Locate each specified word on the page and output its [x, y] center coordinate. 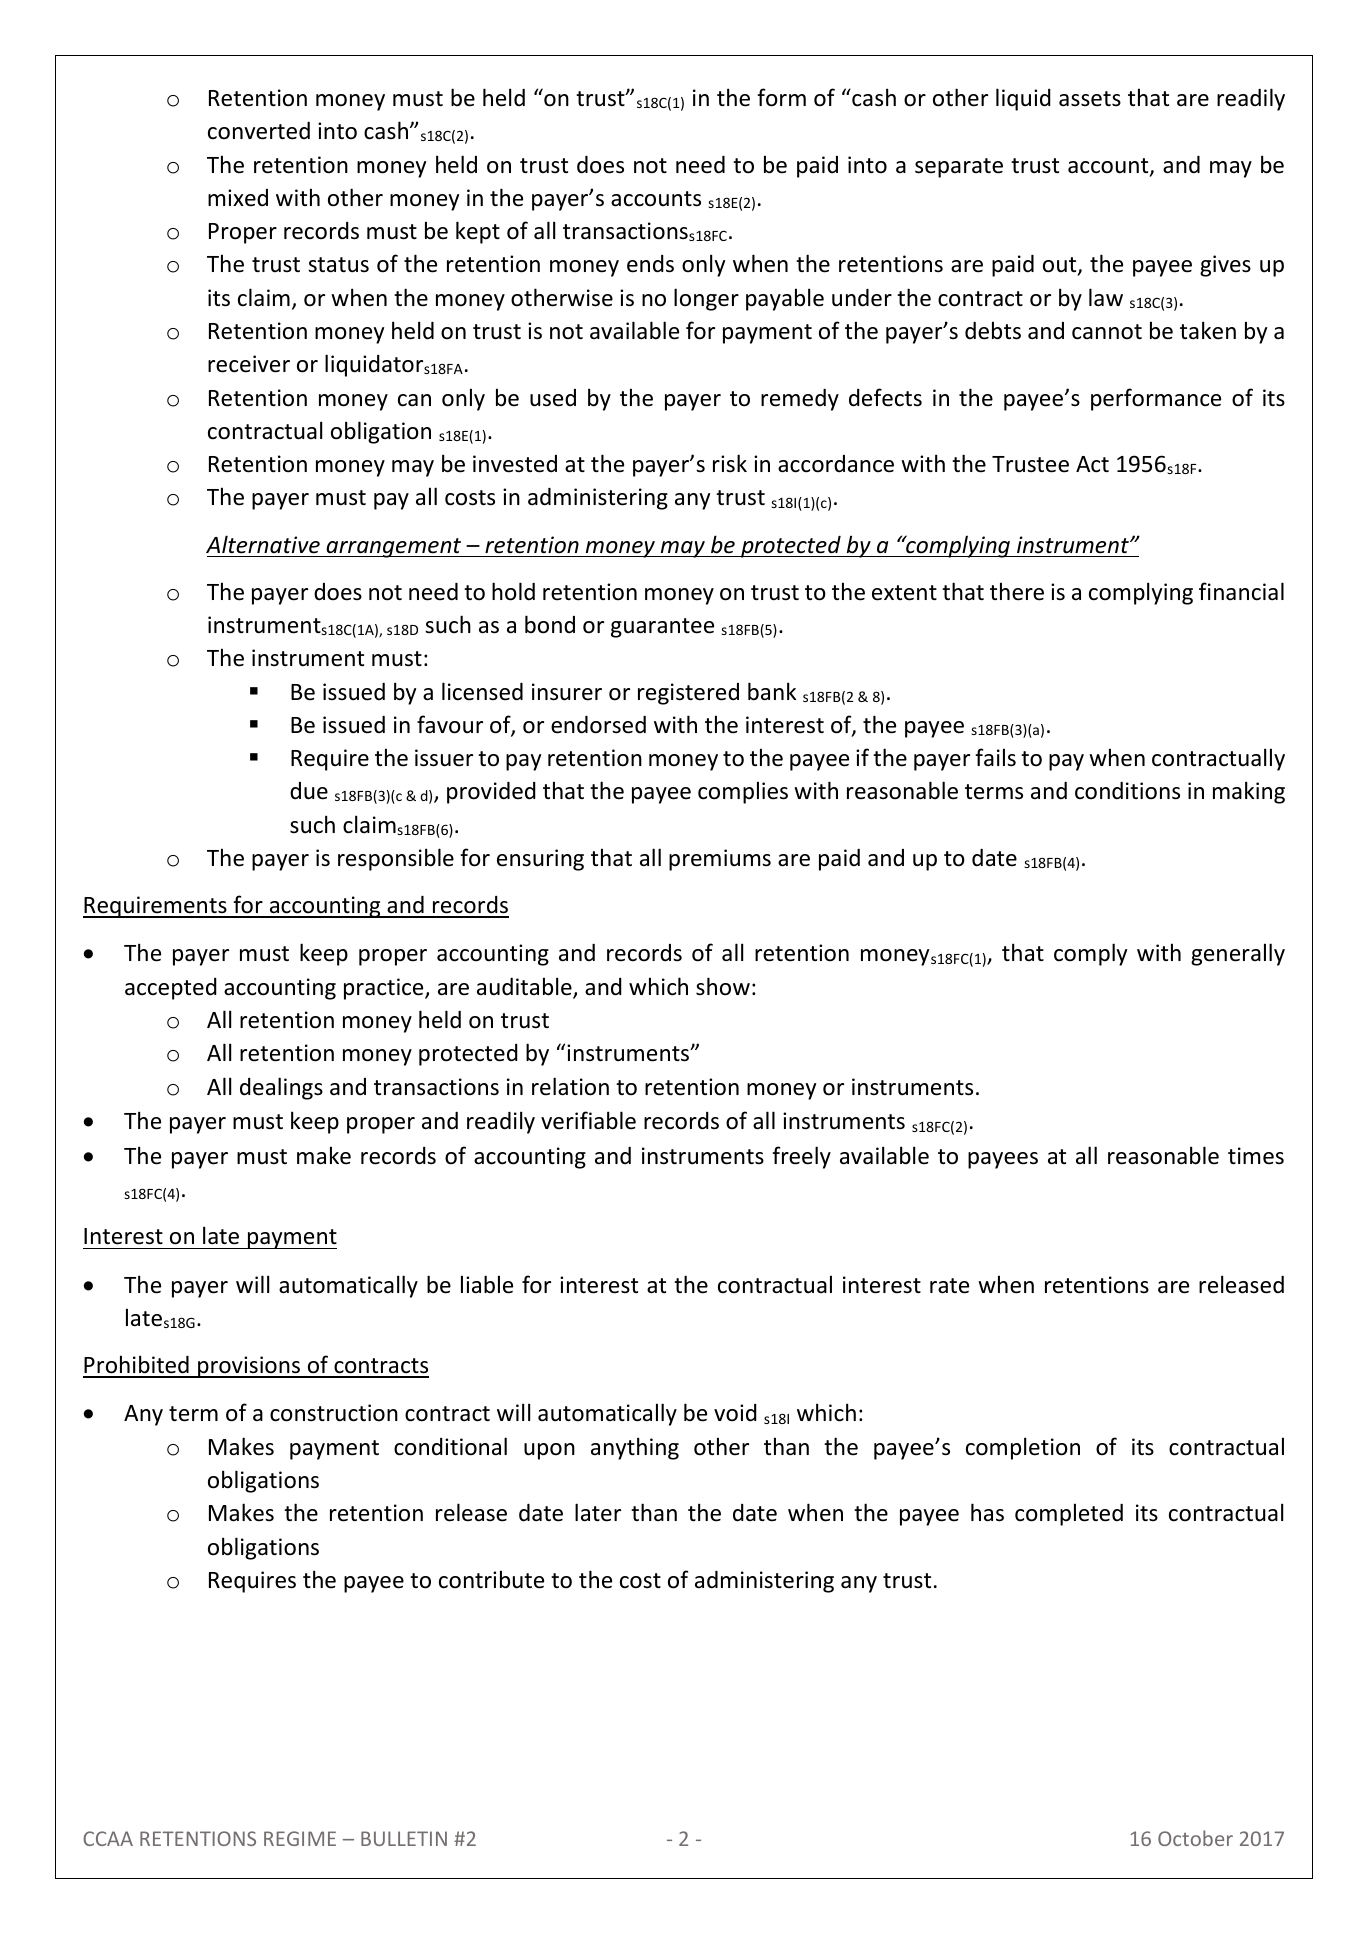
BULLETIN [404, 1838]
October [1195, 1838]
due [309, 791]
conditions [1127, 791]
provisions [249, 1367]
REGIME [300, 1838]
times [1256, 1156]
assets [1090, 99]
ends [650, 264]
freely [801, 1157]
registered [688, 694]
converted [259, 131]
